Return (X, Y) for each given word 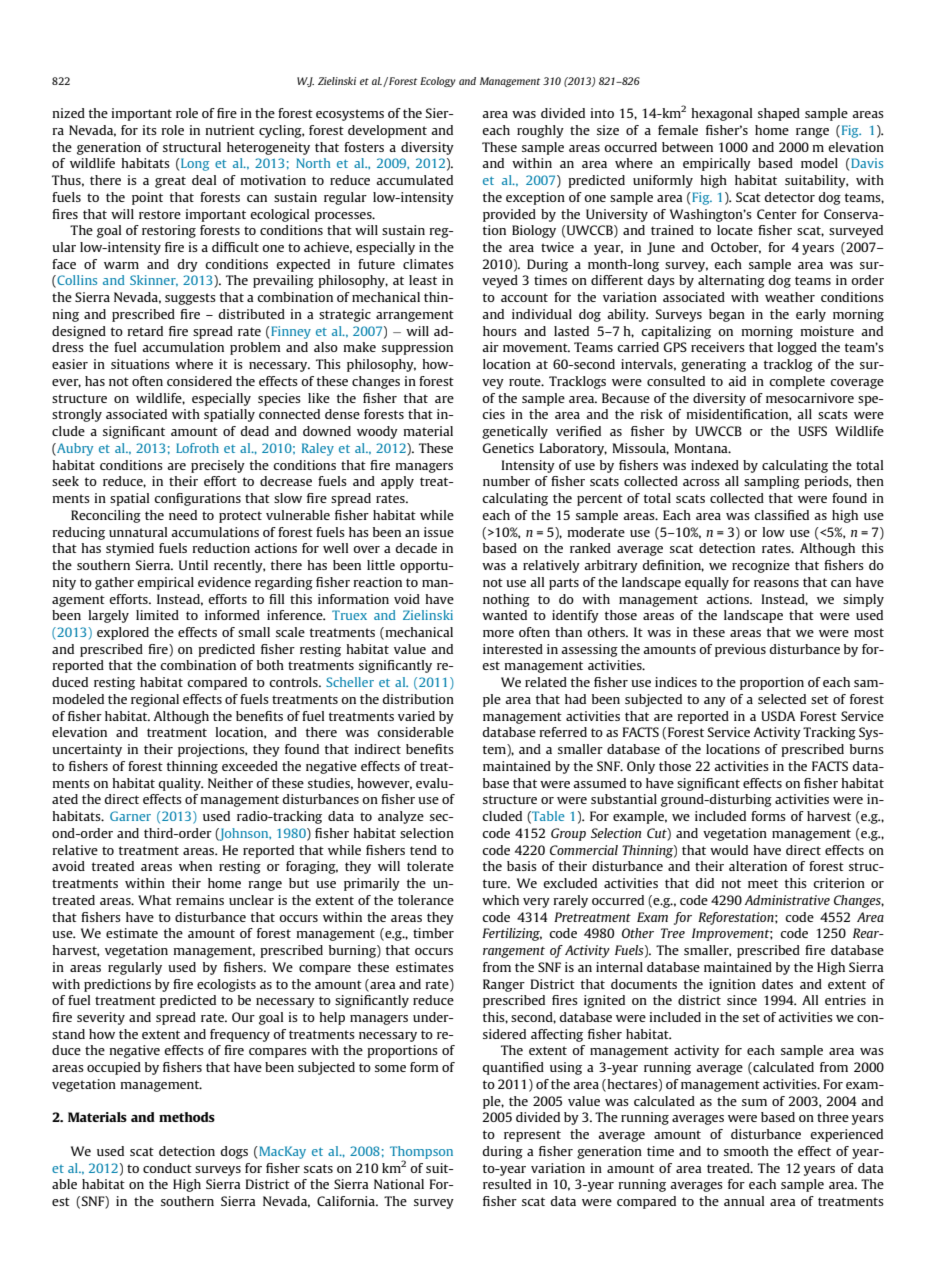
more (498, 633)
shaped (779, 114)
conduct (167, 1168)
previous (740, 650)
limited (157, 615)
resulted (507, 1184)
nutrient (230, 130)
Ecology (438, 82)
